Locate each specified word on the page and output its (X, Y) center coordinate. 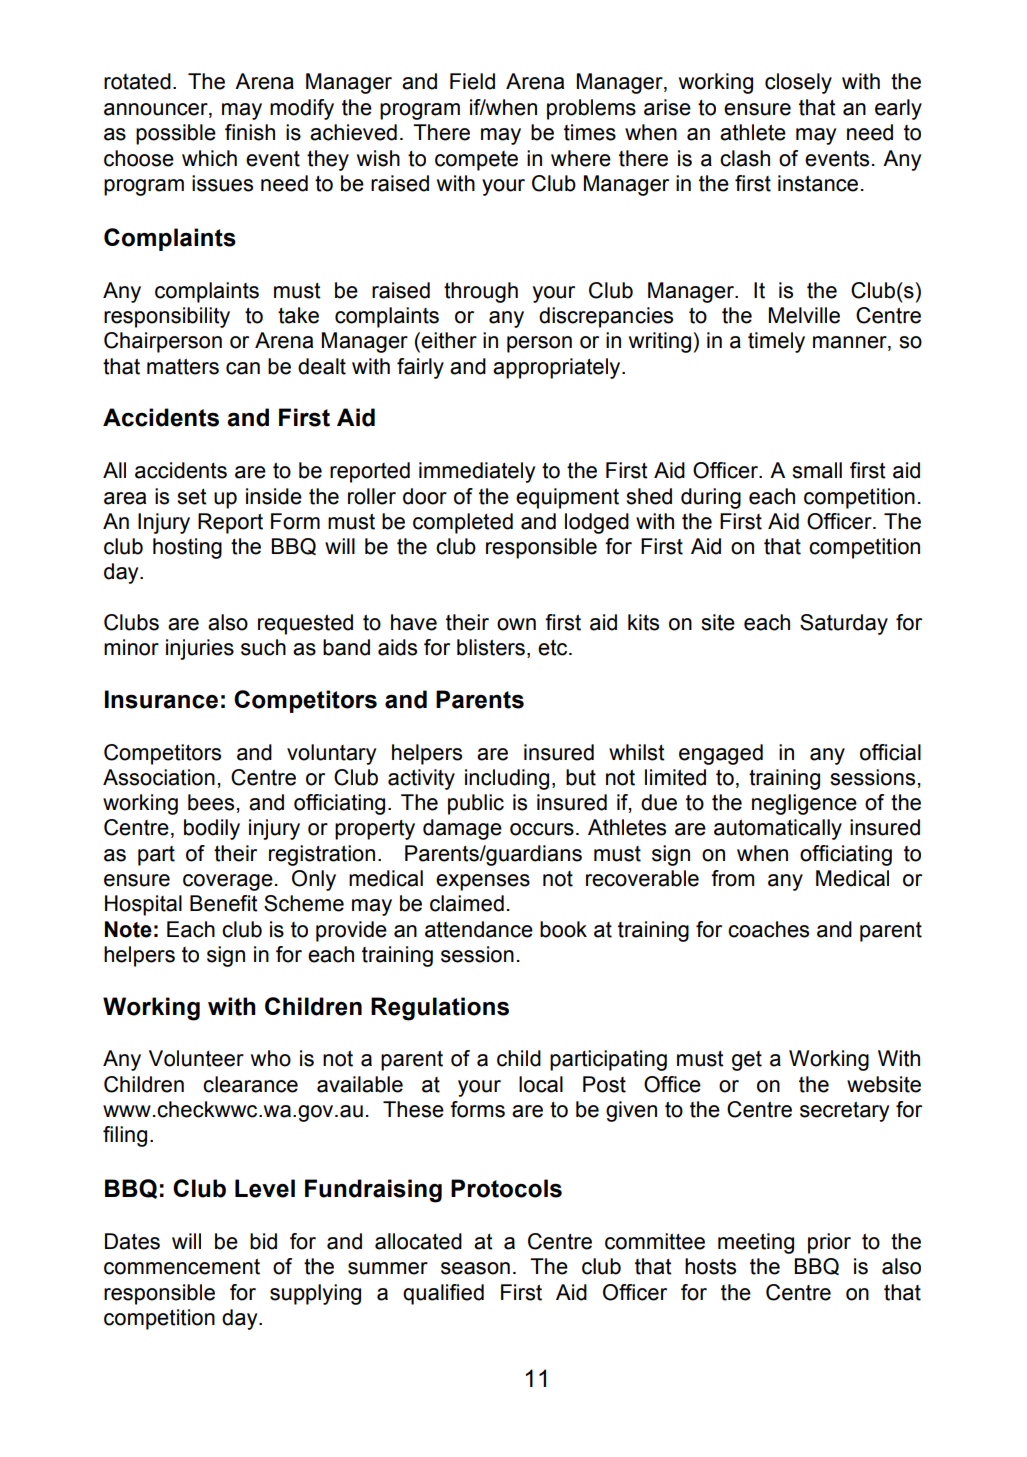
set (192, 497)
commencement (182, 1267)
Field (472, 81)
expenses (483, 882)
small (817, 470)
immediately (477, 472)
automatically (778, 829)
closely (798, 83)
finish (250, 132)
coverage (228, 882)
